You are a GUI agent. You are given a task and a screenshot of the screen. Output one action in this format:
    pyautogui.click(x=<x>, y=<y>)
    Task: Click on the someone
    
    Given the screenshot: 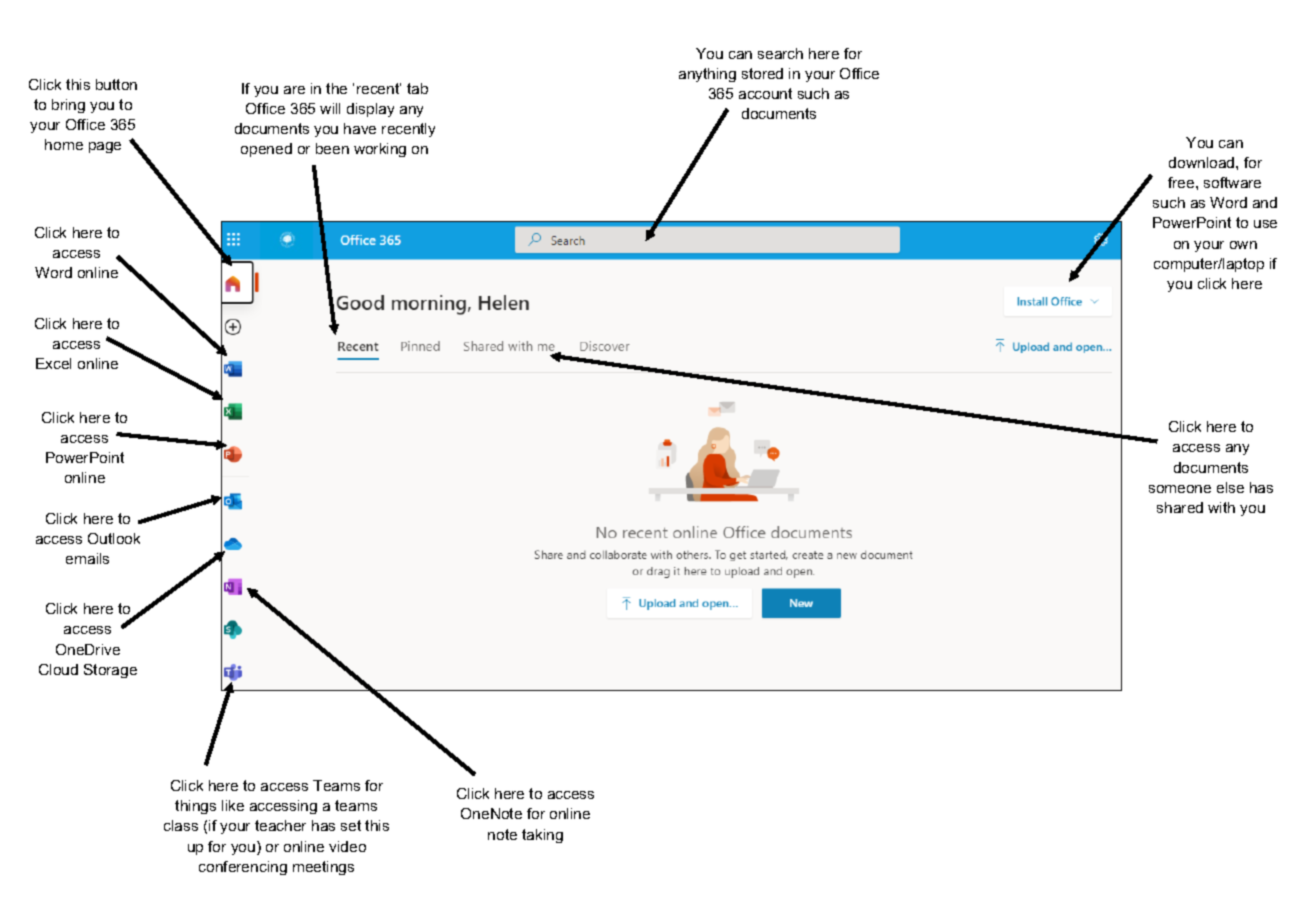 What is the action you would take?
    pyautogui.click(x=1180, y=489)
